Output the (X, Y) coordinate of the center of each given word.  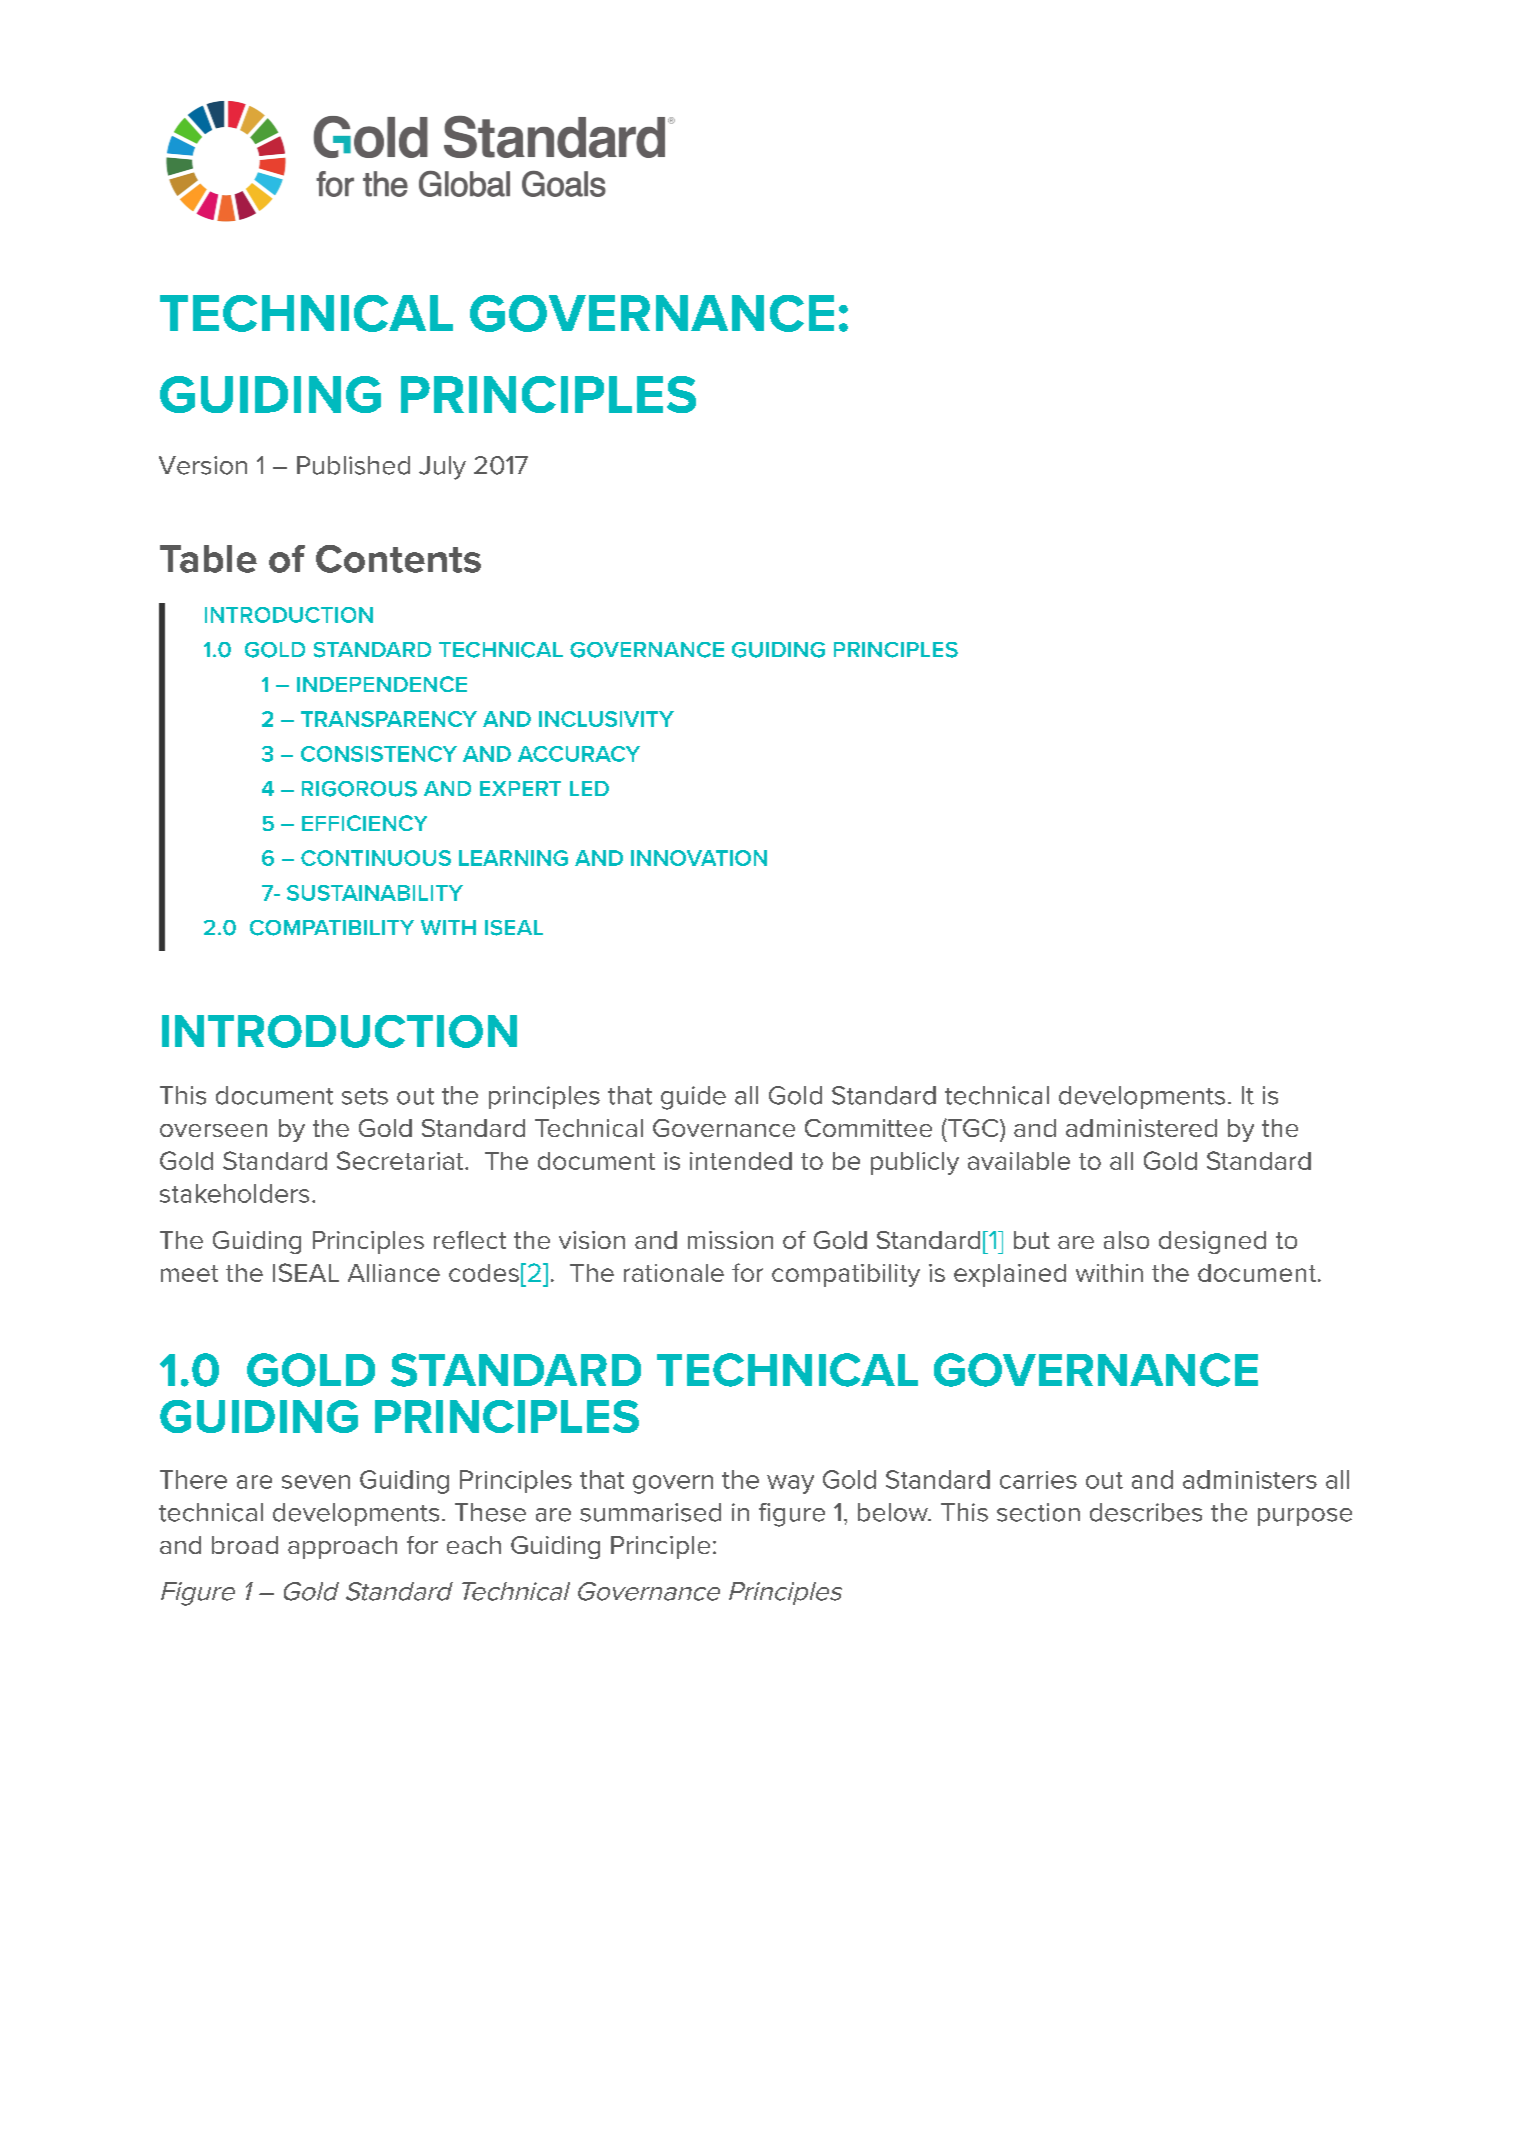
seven (316, 1482)
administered (1141, 1128)
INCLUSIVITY (606, 719)
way (790, 1484)
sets (365, 1096)
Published (353, 465)
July (442, 468)
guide (693, 1098)
